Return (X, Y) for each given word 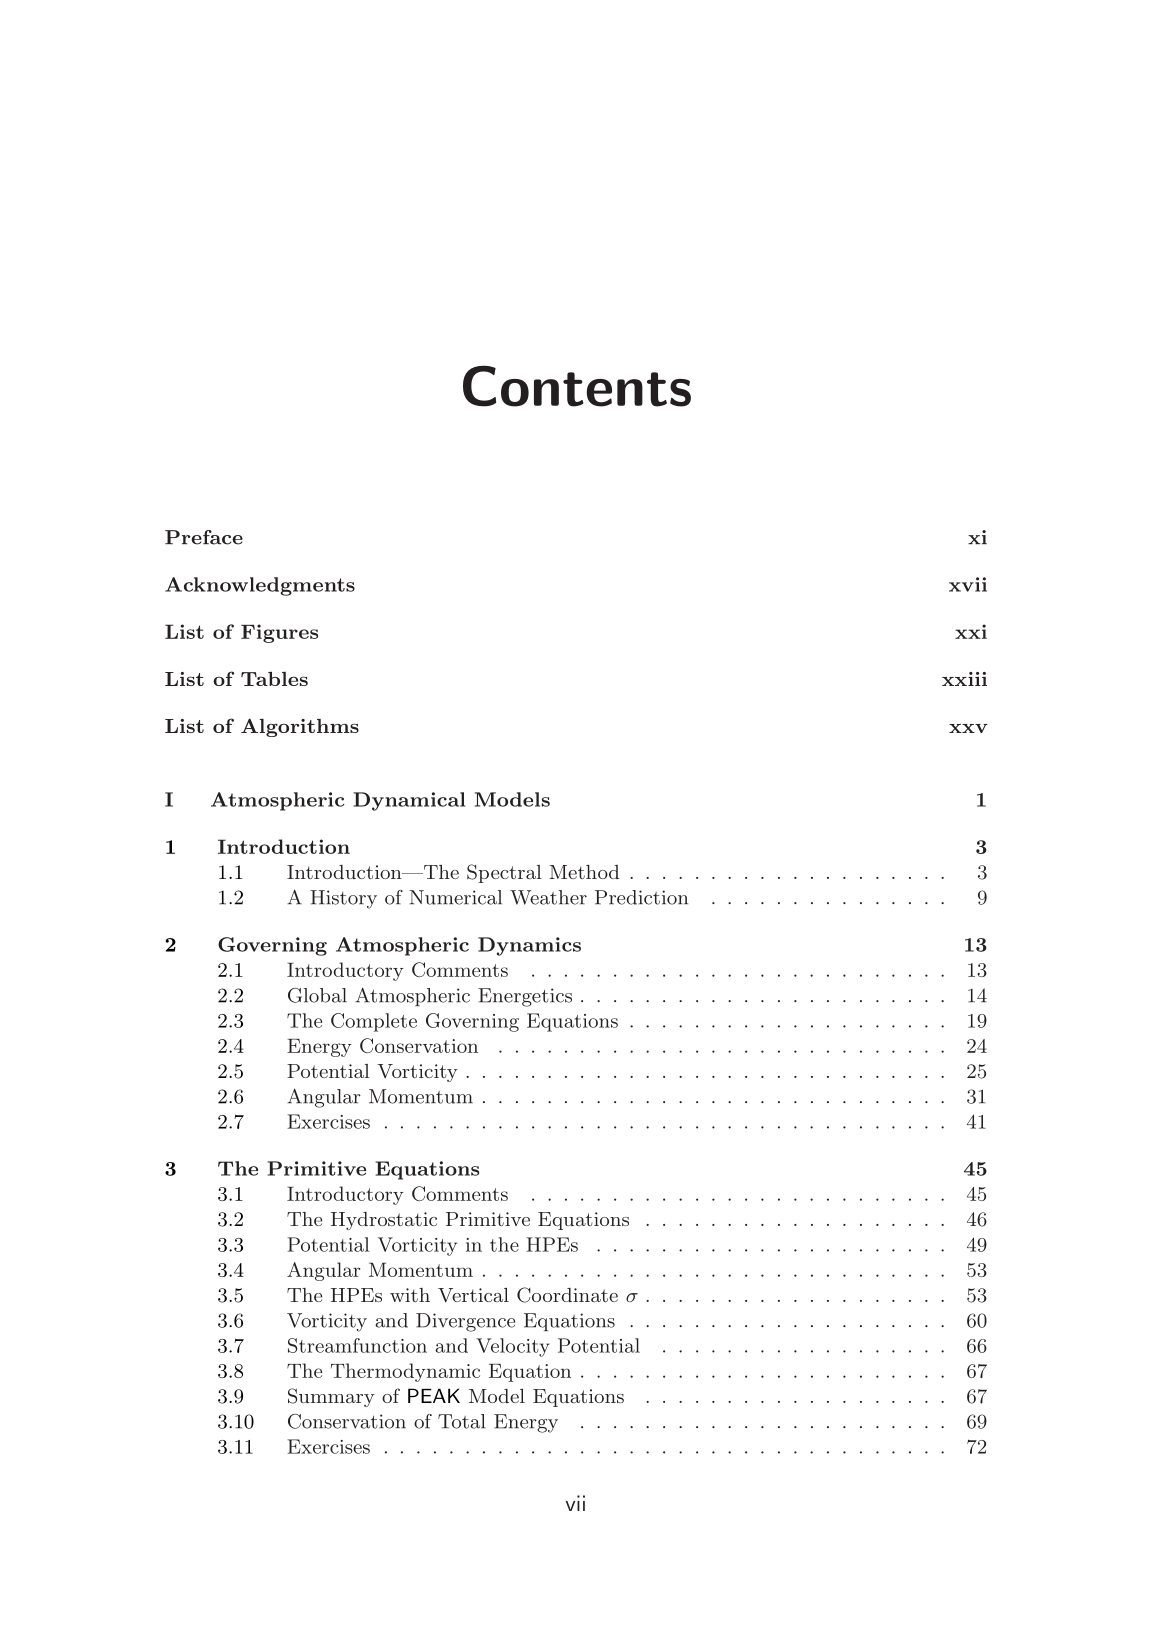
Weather (548, 897)
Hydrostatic (384, 1221)
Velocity (513, 1347)
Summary (331, 1397)
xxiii (964, 679)
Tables (274, 679)
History (343, 899)
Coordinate (567, 1295)
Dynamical (409, 801)
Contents (577, 386)
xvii (968, 584)
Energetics (525, 997)
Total (462, 1421)
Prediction (641, 897)
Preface (204, 537)
